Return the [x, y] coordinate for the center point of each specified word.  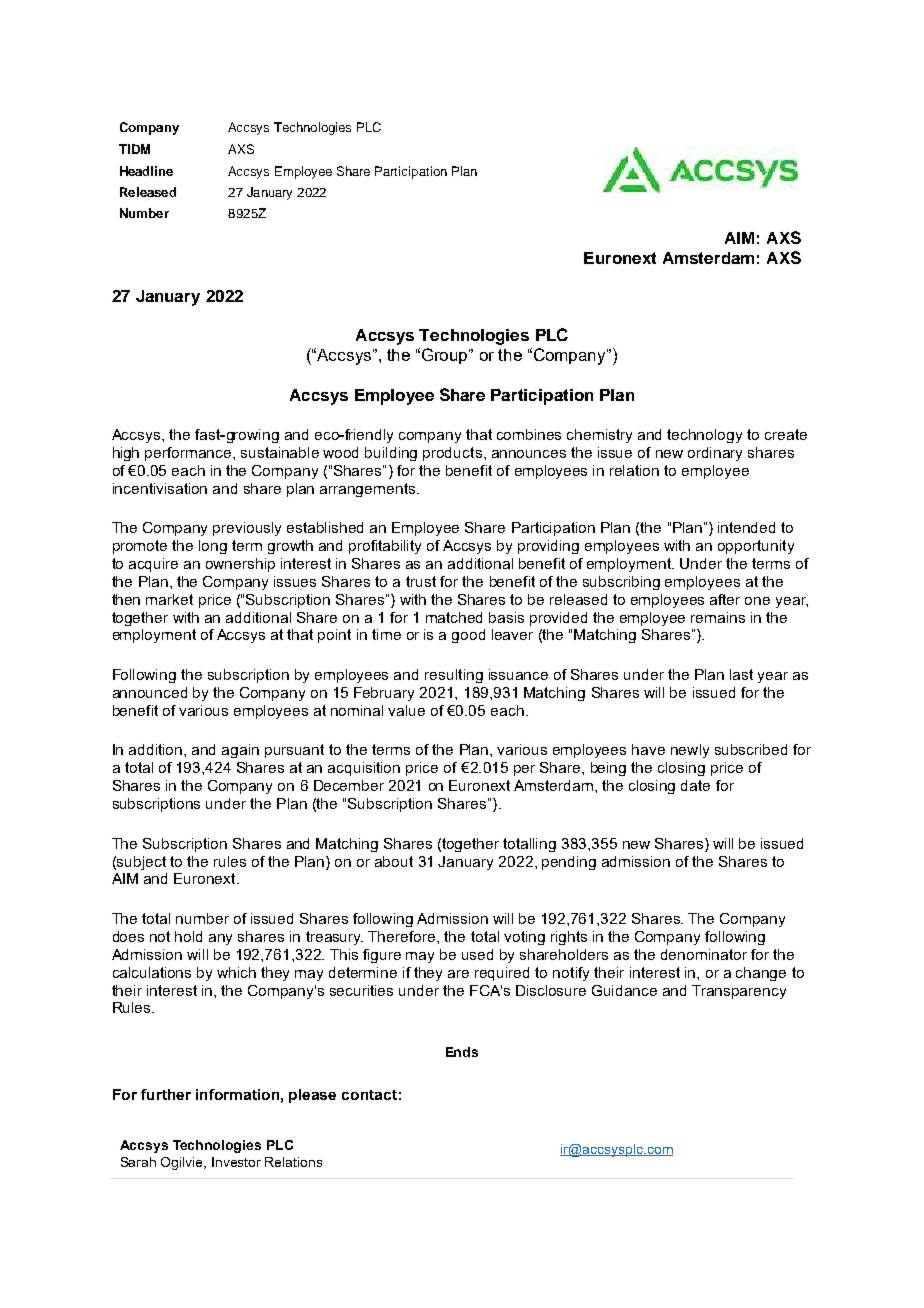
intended [746, 527]
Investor [236, 1162]
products [452, 454]
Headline [146, 171]
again [240, 751]
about [394, 861]
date [695, 785]
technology [704, 436]
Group [446, 356]
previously [247, 529]
